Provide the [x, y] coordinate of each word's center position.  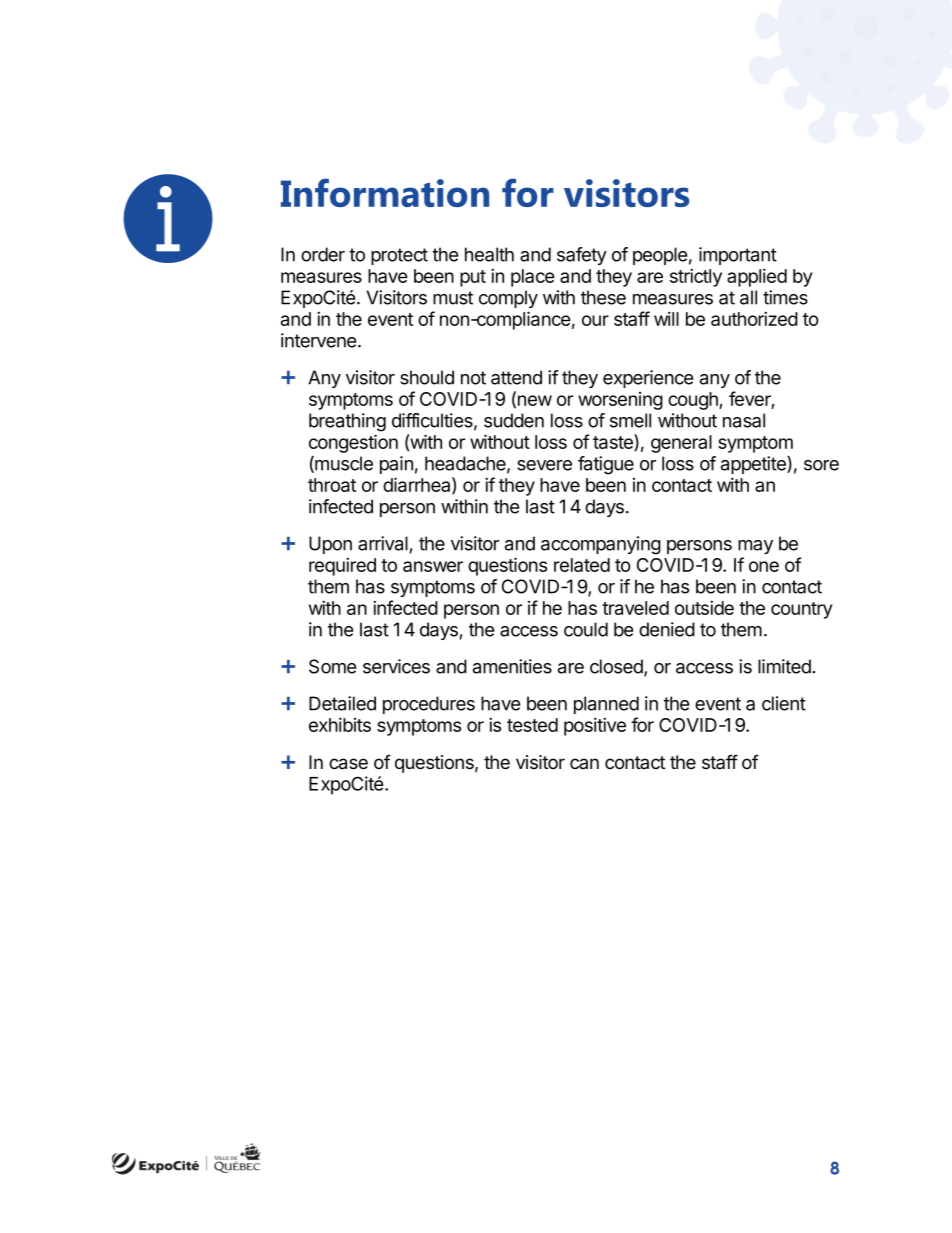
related [582, 565]
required [342, 566]
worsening [620, 401]
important [738, 256]
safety [582, 256]
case [348, 764]
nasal [744, 420]
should [427, 377]
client [784, 703]
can [584, 764]
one [764, 566]
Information [385, 192]
